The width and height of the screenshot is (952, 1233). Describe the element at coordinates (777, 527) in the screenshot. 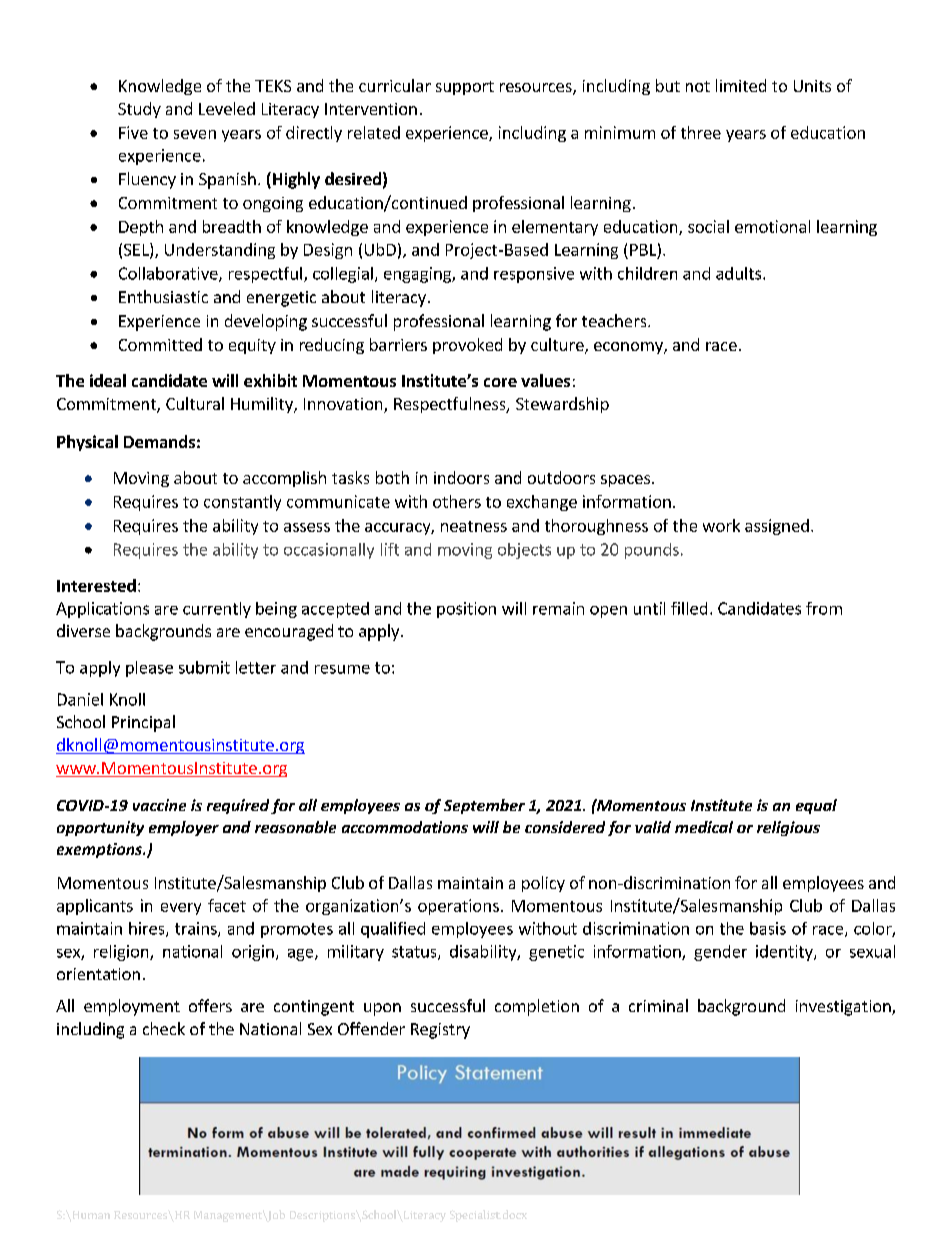

I see `assigned` at that location.
